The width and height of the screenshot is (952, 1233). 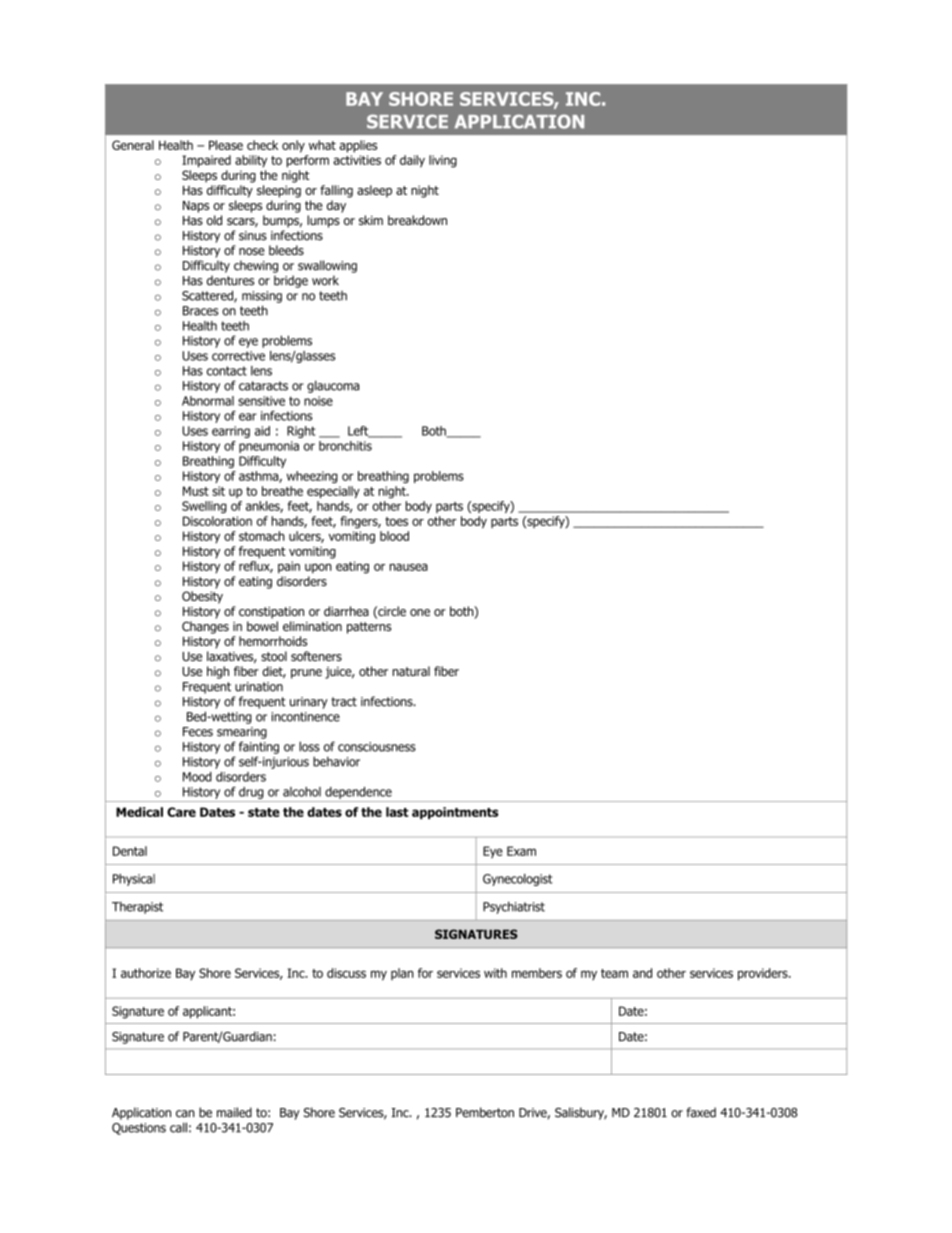 I want to click on appointments, so click(x=455, y=813).
